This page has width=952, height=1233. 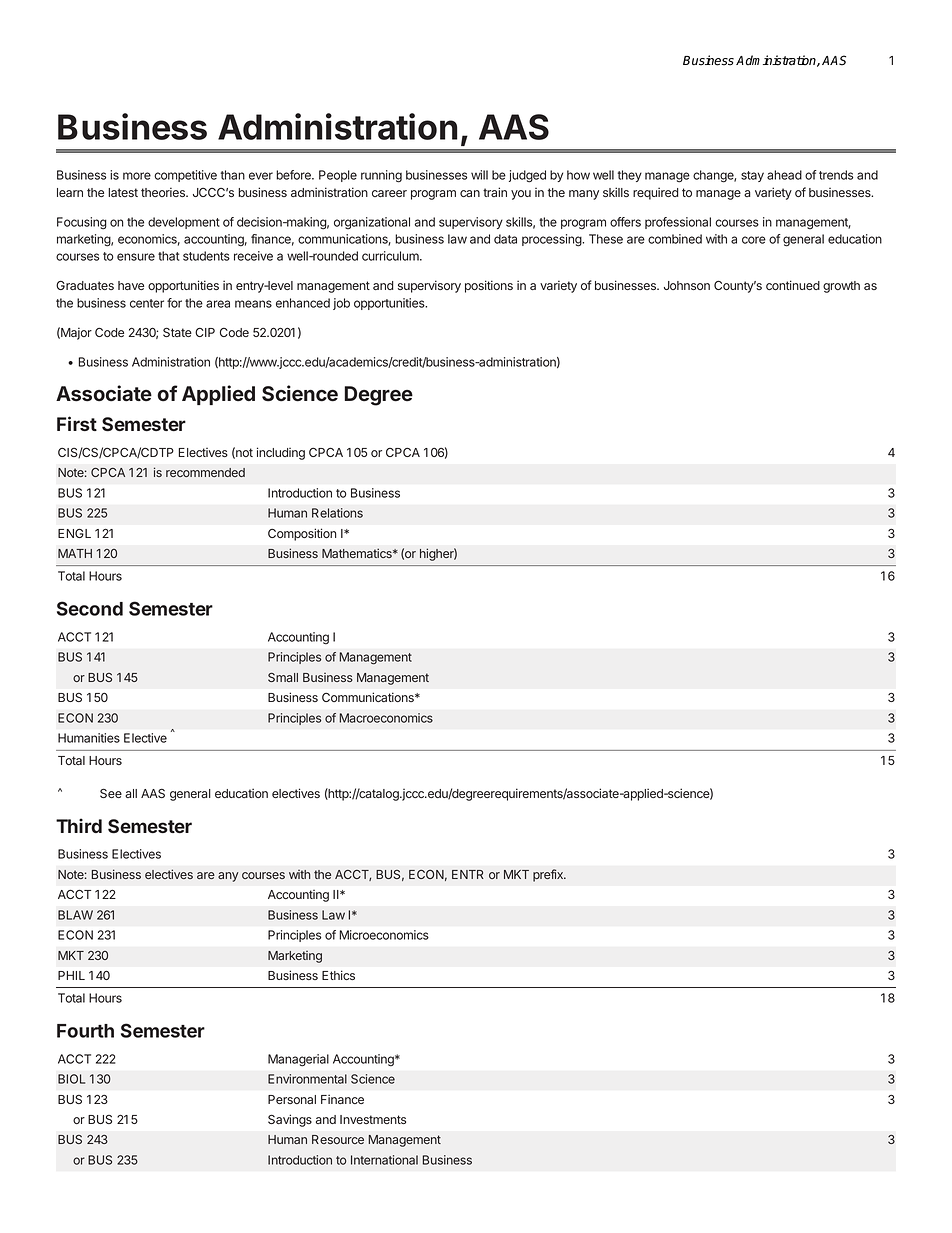 I want to click on International, so click(x=384, y=1160).
